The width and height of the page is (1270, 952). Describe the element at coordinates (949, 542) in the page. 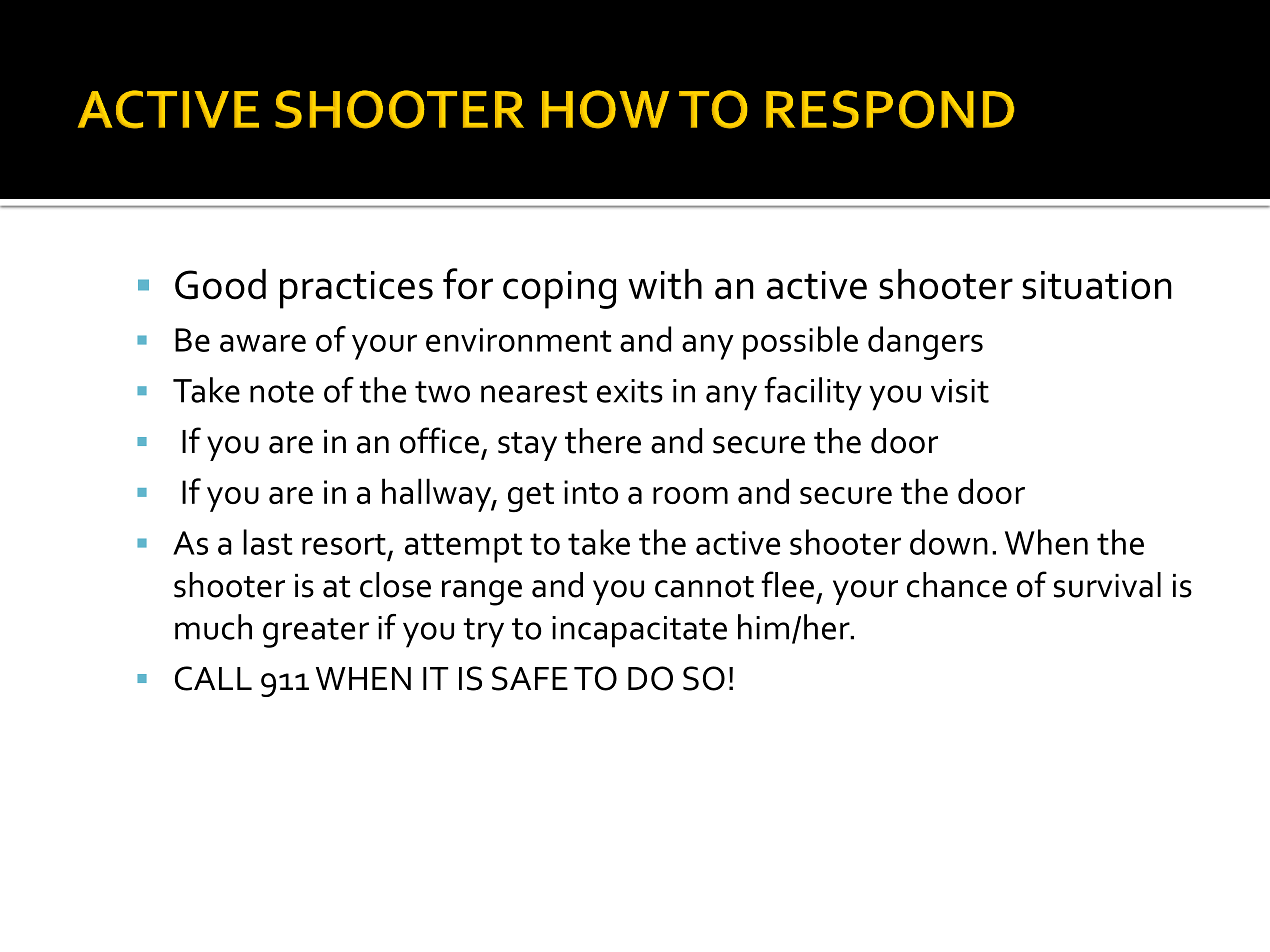

I see `down` at that location.
